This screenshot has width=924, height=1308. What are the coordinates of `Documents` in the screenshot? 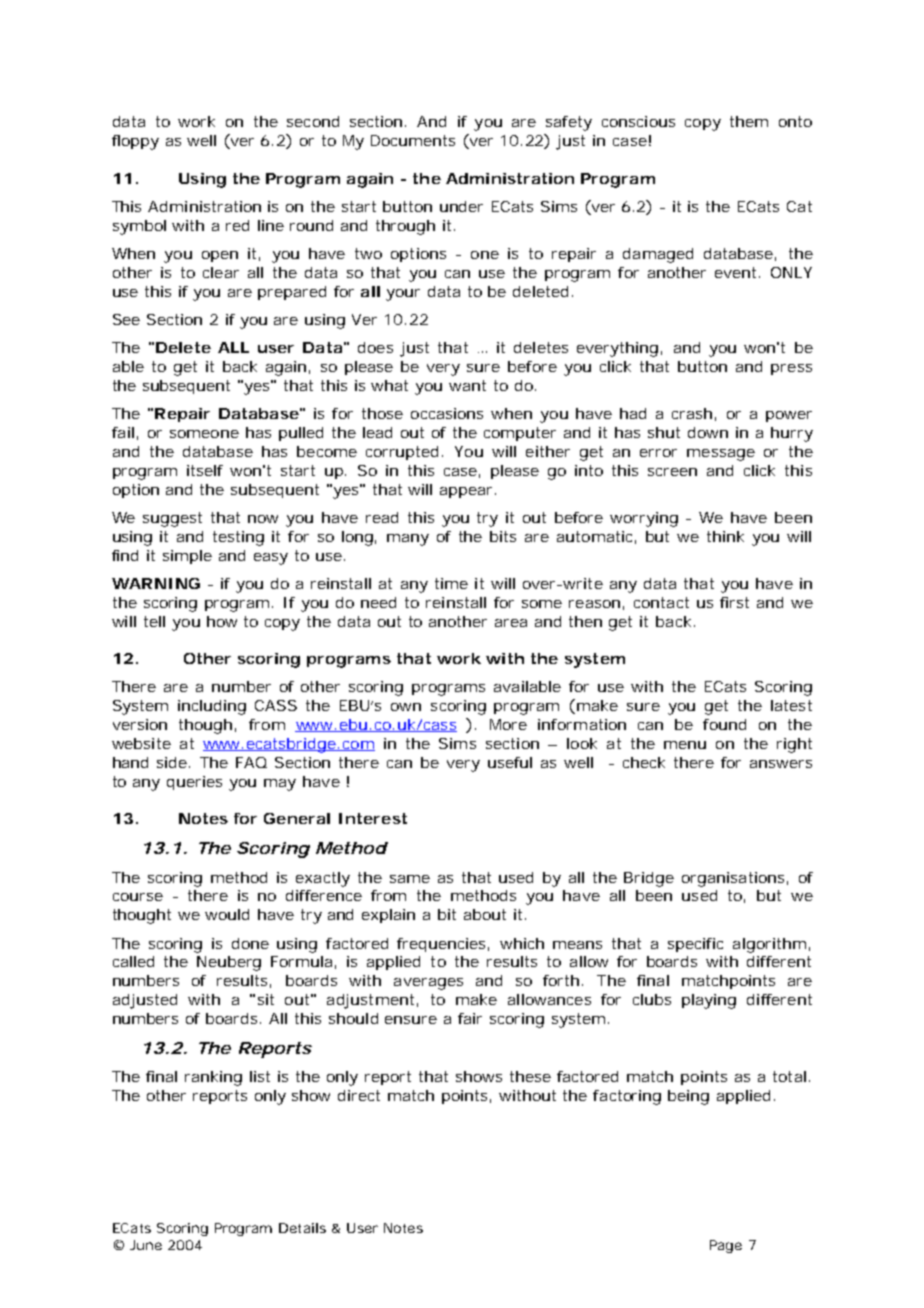 It's located at (413, 140).
